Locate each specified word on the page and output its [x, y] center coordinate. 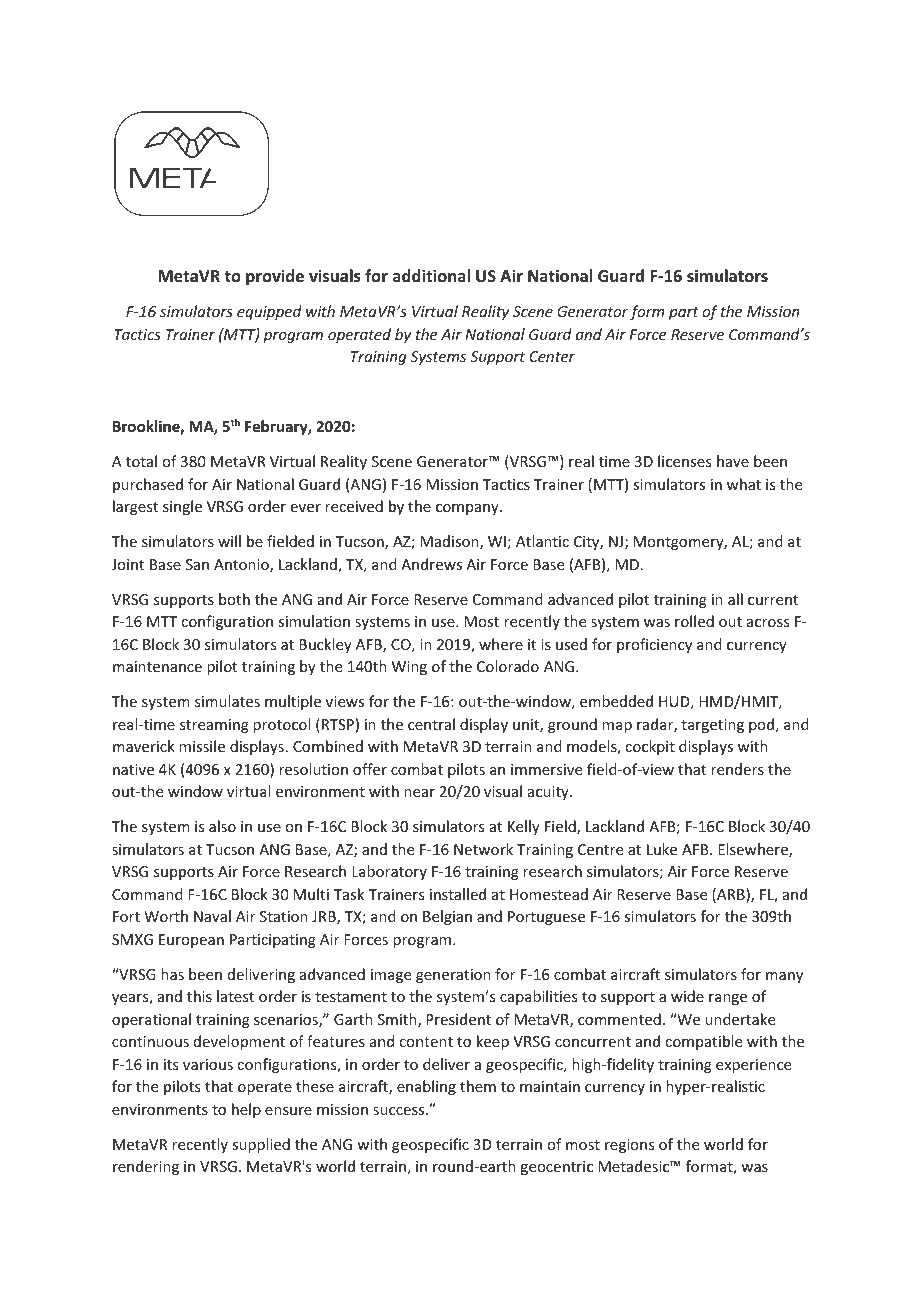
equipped [269, 312]
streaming [214, 726]
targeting [712, 726]
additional [431, 275]
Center [552, 356]
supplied [261, 1145]
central [431, 724]
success [400, 1111]
